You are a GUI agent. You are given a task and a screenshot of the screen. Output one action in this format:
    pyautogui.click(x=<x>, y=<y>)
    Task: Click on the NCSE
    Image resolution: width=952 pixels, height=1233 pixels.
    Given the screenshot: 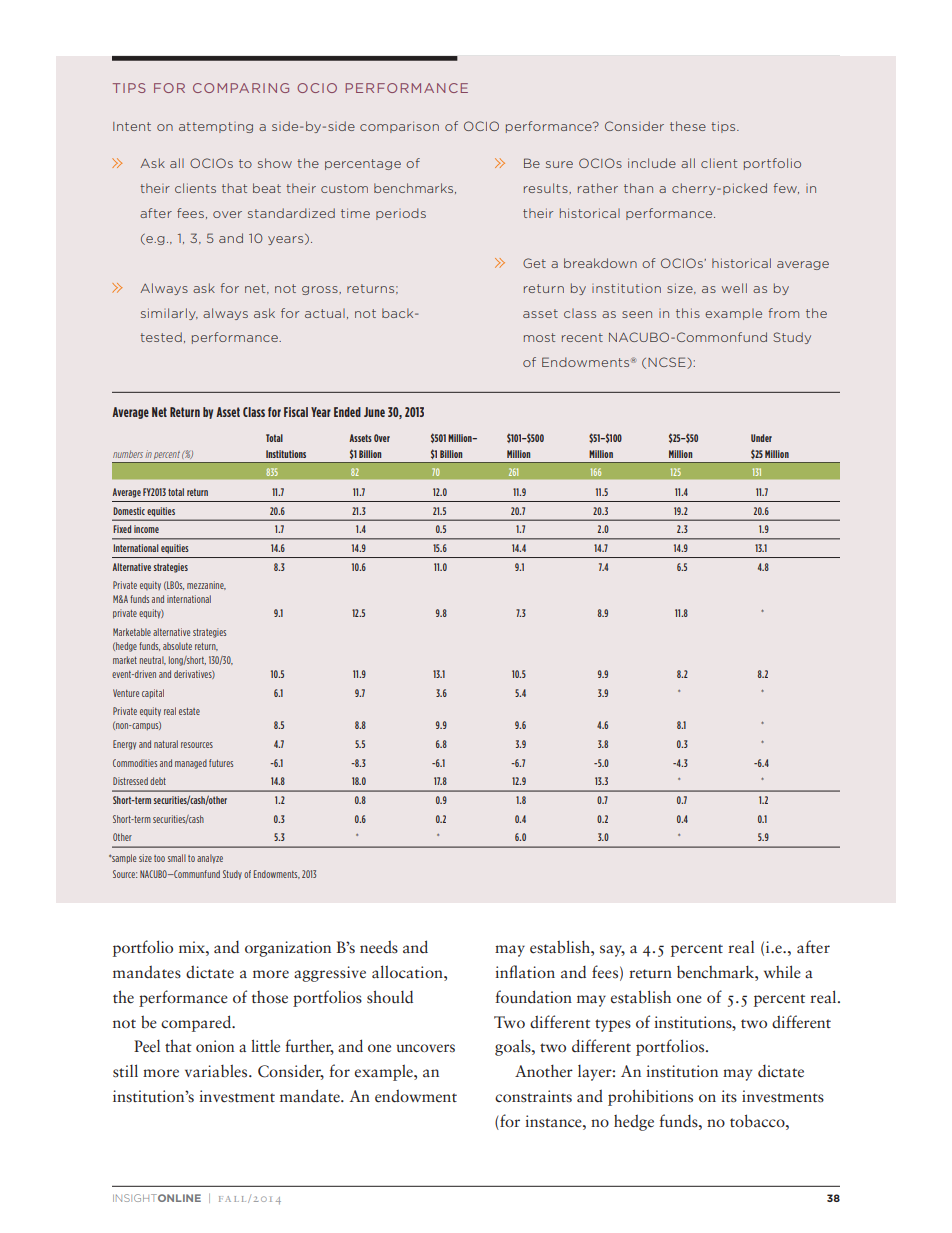 What is the action you would take?
    pyautogui.click(x=668, y=363)
